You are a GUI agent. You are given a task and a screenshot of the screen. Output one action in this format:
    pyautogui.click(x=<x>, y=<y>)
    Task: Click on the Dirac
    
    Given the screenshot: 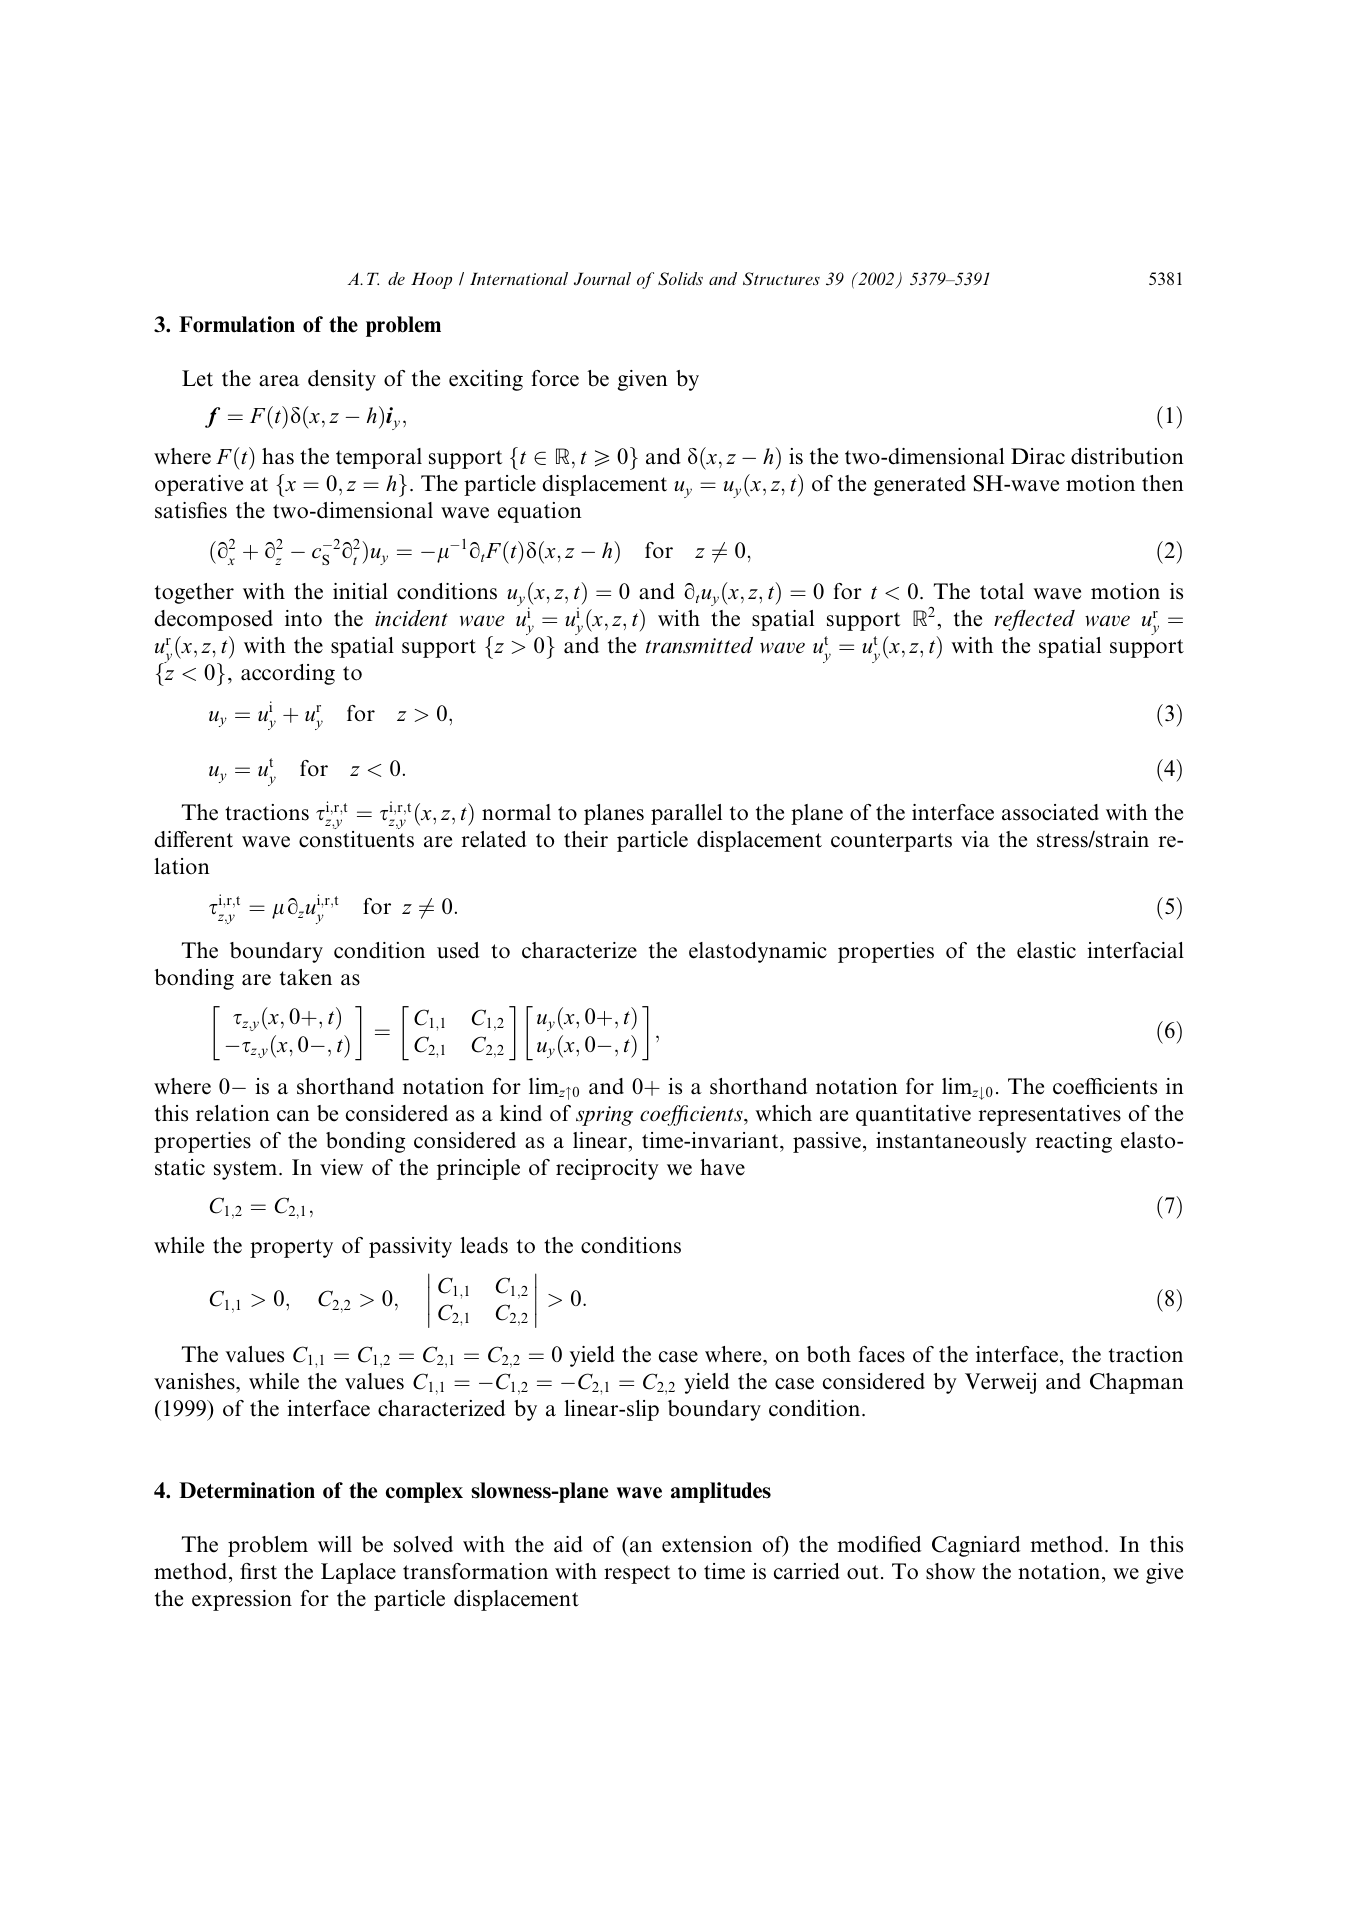 What is the action you would take?
    pyautogui.click(x=1038, y=456)
